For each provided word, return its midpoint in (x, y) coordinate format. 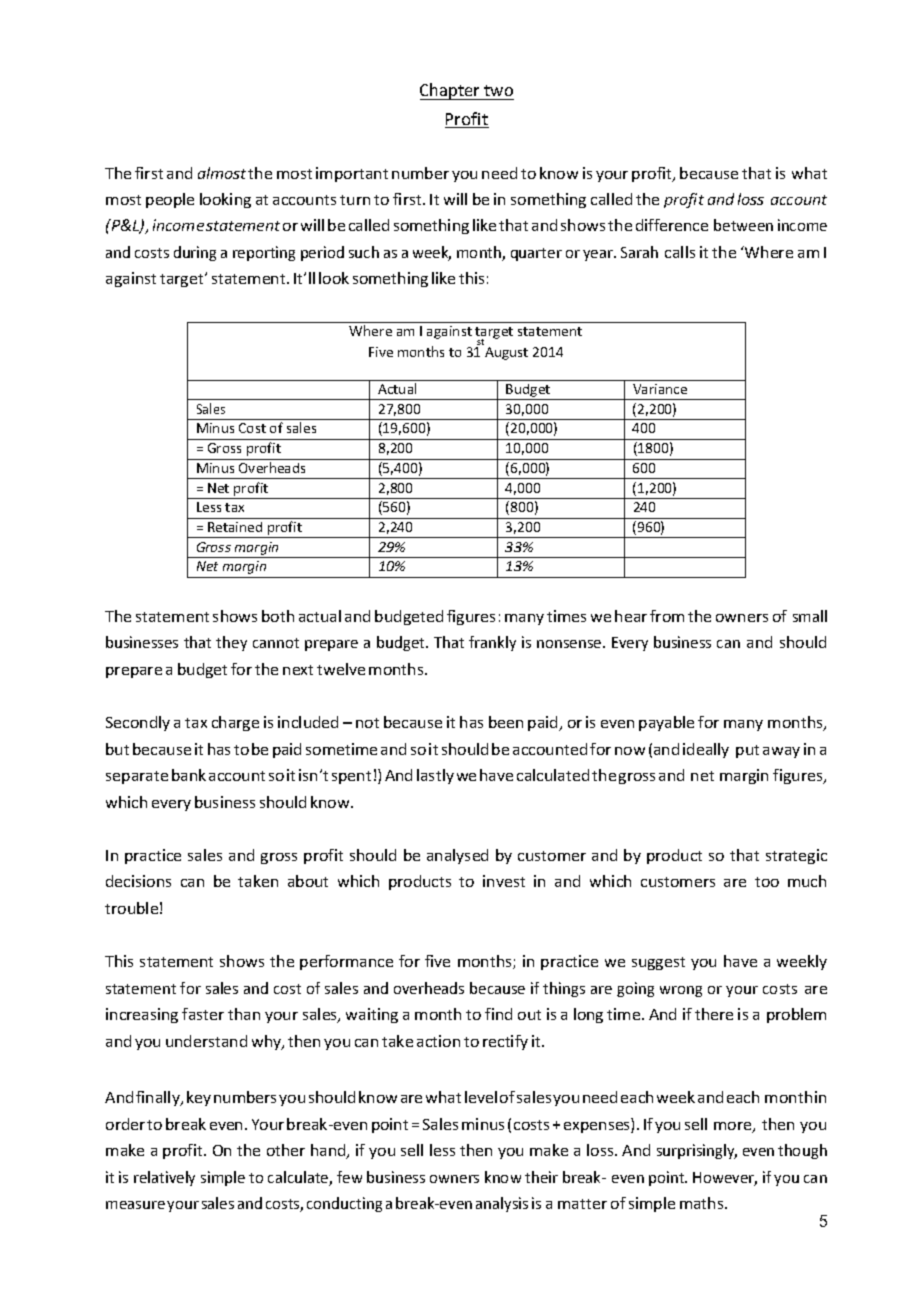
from (667, 616)
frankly (492, 643)
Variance (660, 389)
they (231, 643)
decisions (138, 881)
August (506, 353)
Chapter (451, 91)
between (743, 225)
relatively (164, 1178)
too (767, 882)
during (195, 253)
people (170, 200)
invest (504, 881)
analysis (502, 1204)
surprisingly (697, 1151)
